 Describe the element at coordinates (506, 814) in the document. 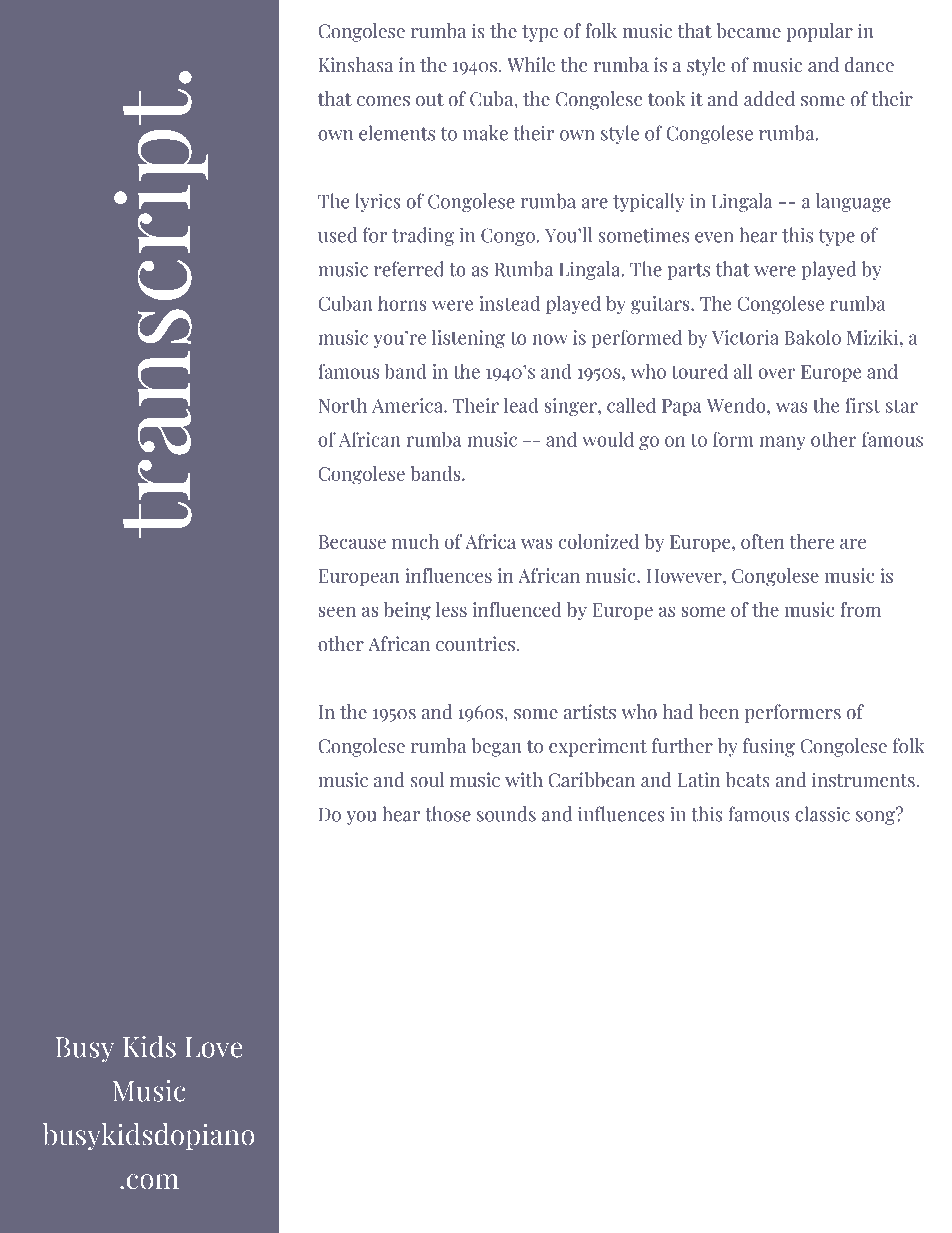

I see `sounds` at that location.
